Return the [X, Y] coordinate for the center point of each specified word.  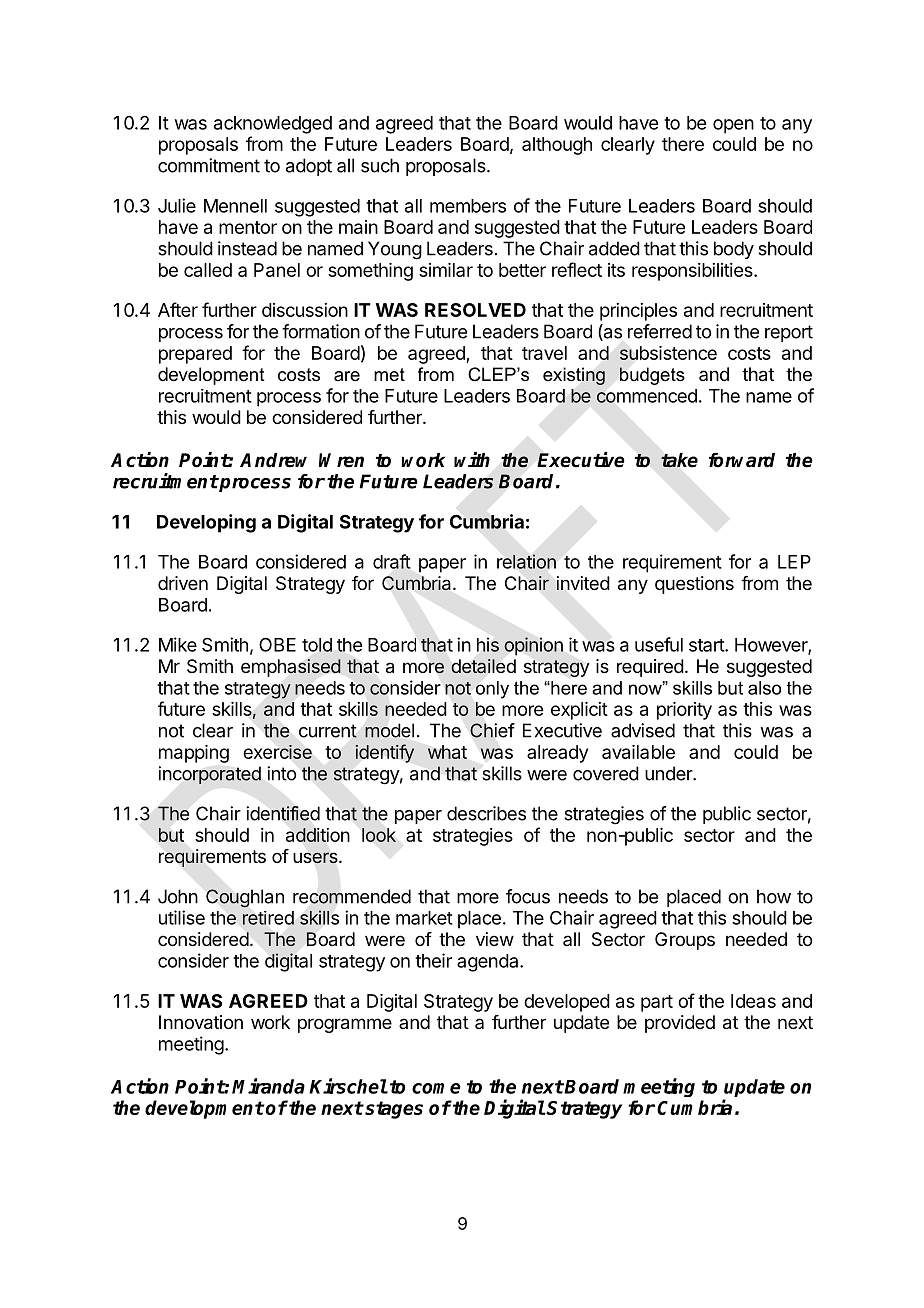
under [669, 773]
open [733, 126]
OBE [277, 644]
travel [544, 353]
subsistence [668, 353]
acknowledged [273, 125]
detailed [483, 666]
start [707, 645]
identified [283, 813]
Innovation [201, 1022]
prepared [195, 355]
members [468, 206]
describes [486, 813]
